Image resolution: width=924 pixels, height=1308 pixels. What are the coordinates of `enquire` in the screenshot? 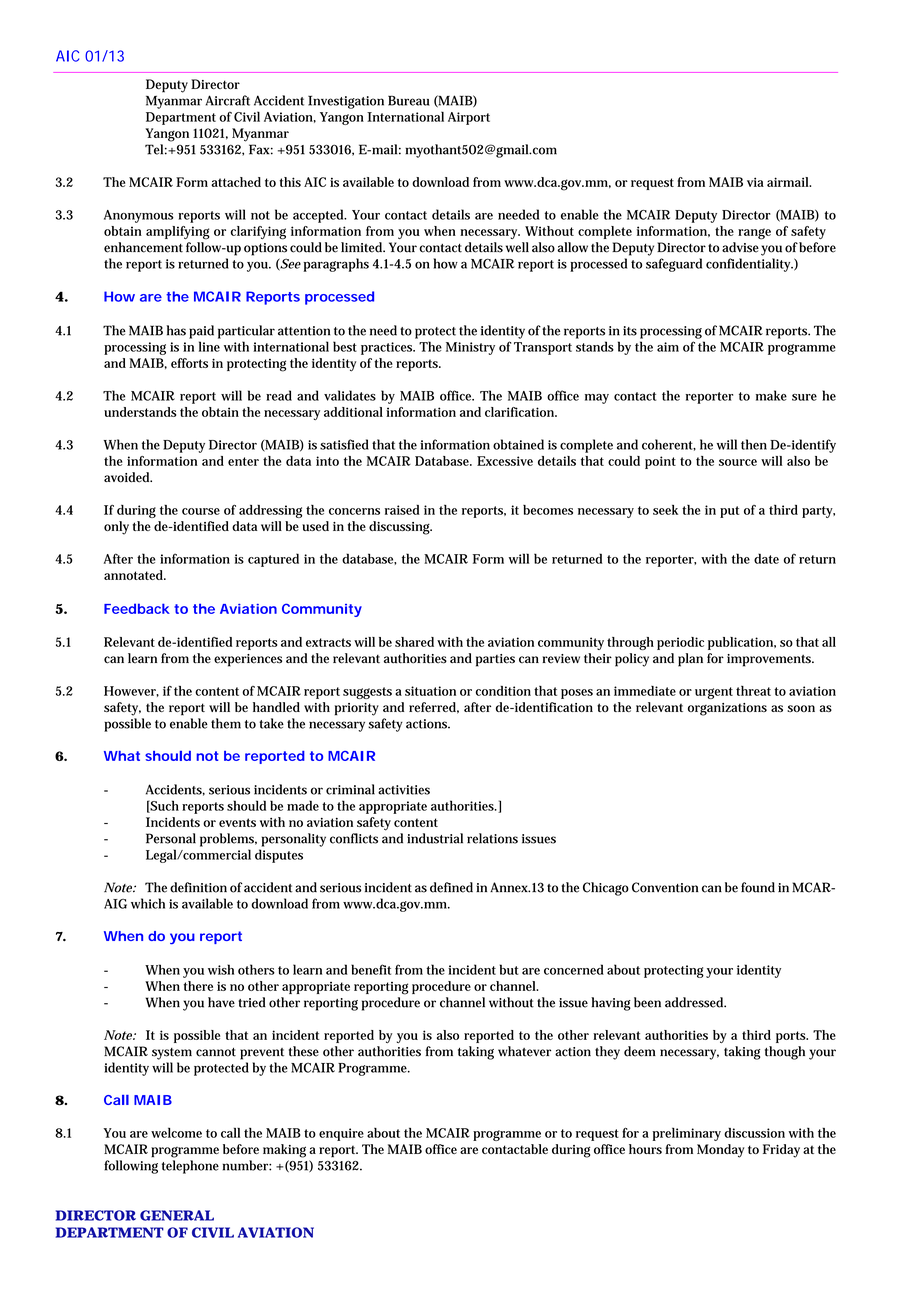 It's located at (341, 1134).
